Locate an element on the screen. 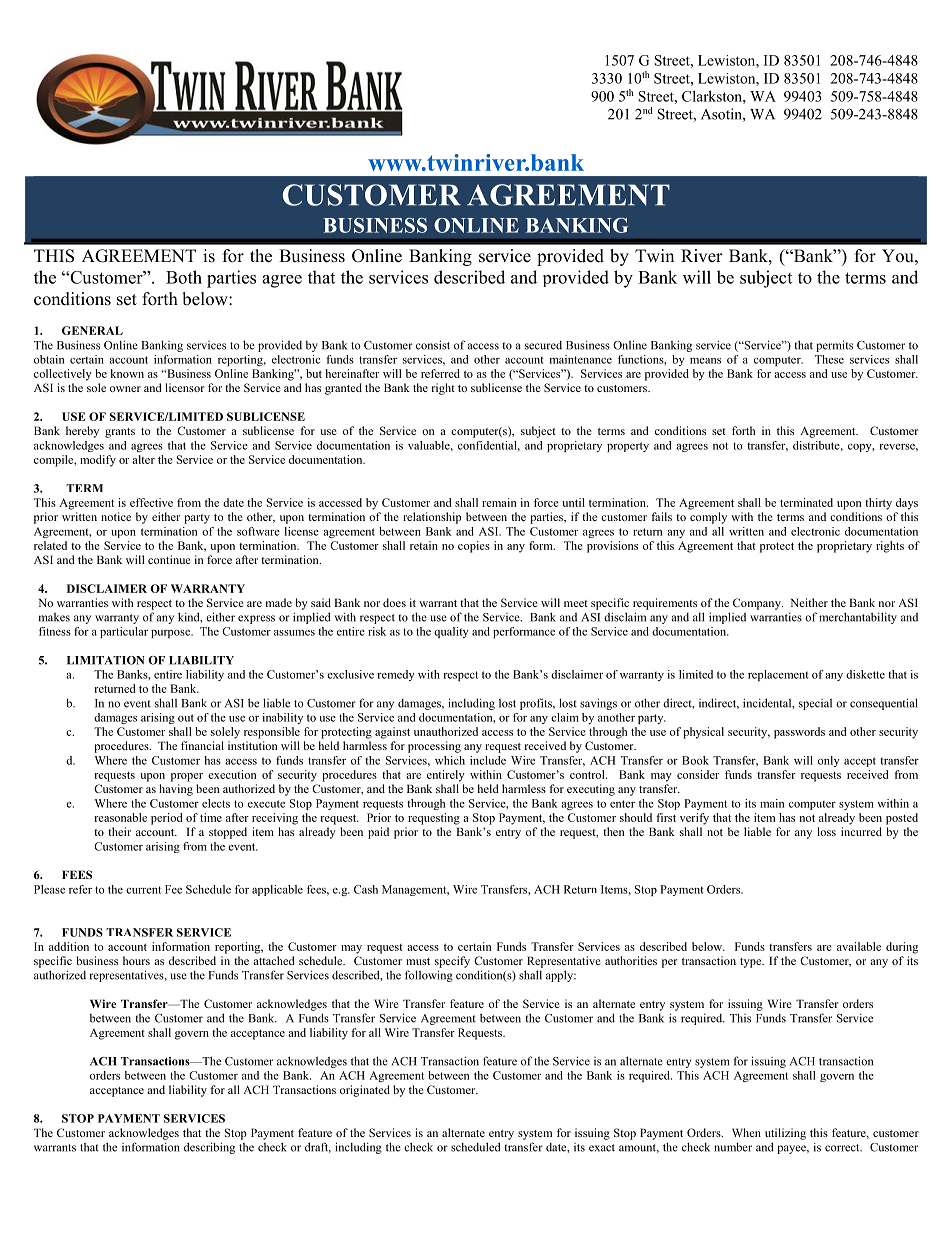 This screenshot has width=952, height=1233. utilizing is located at coordinates (785, 1134).
